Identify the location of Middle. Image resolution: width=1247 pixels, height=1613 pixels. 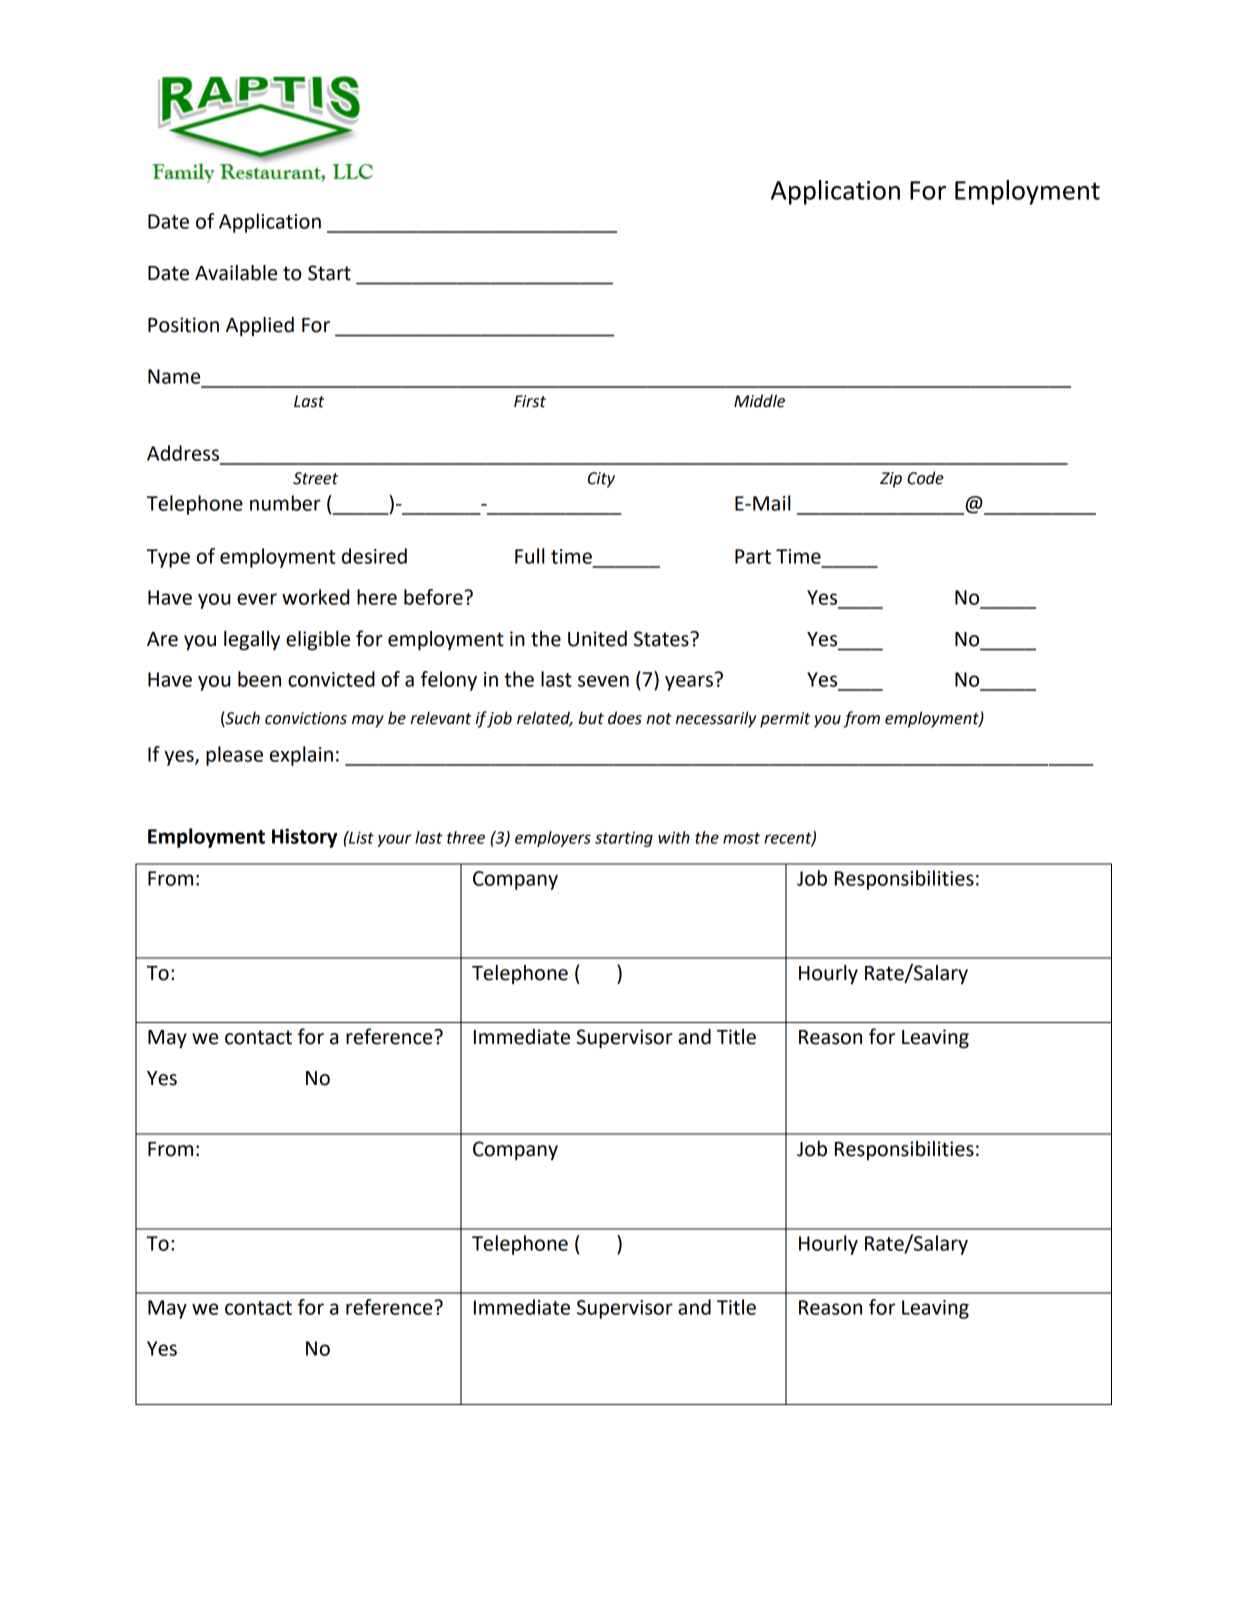
(759, 401).
